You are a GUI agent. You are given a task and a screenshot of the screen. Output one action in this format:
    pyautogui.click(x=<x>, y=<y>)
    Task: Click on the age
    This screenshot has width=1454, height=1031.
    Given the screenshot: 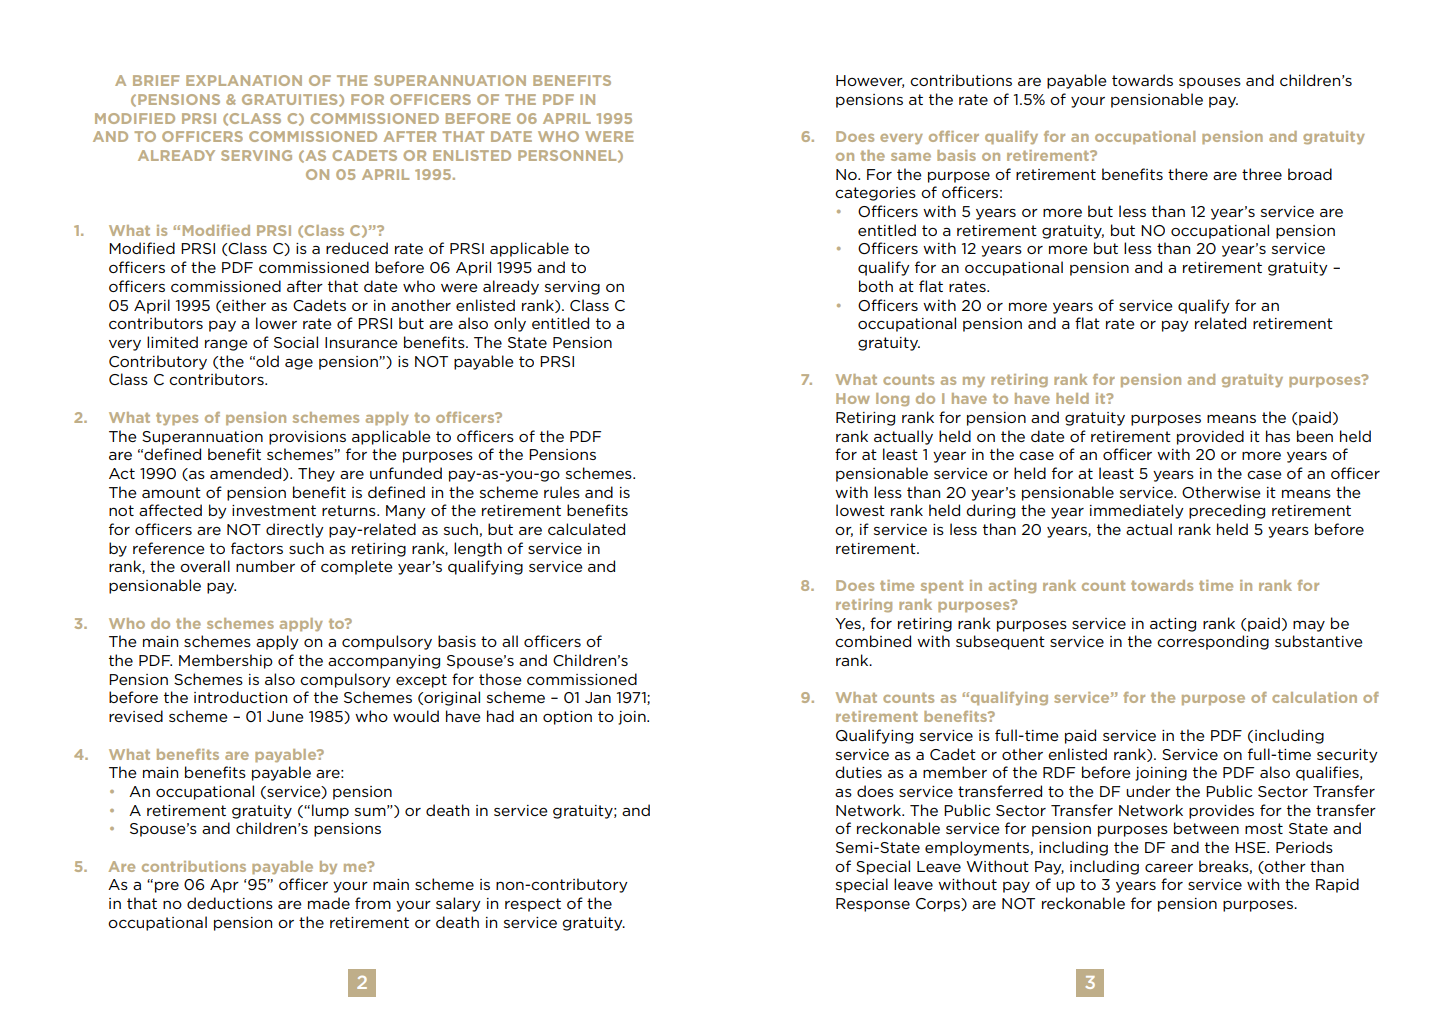 What is the action you would take?
    pyautogui.click(x=299, y=364)
